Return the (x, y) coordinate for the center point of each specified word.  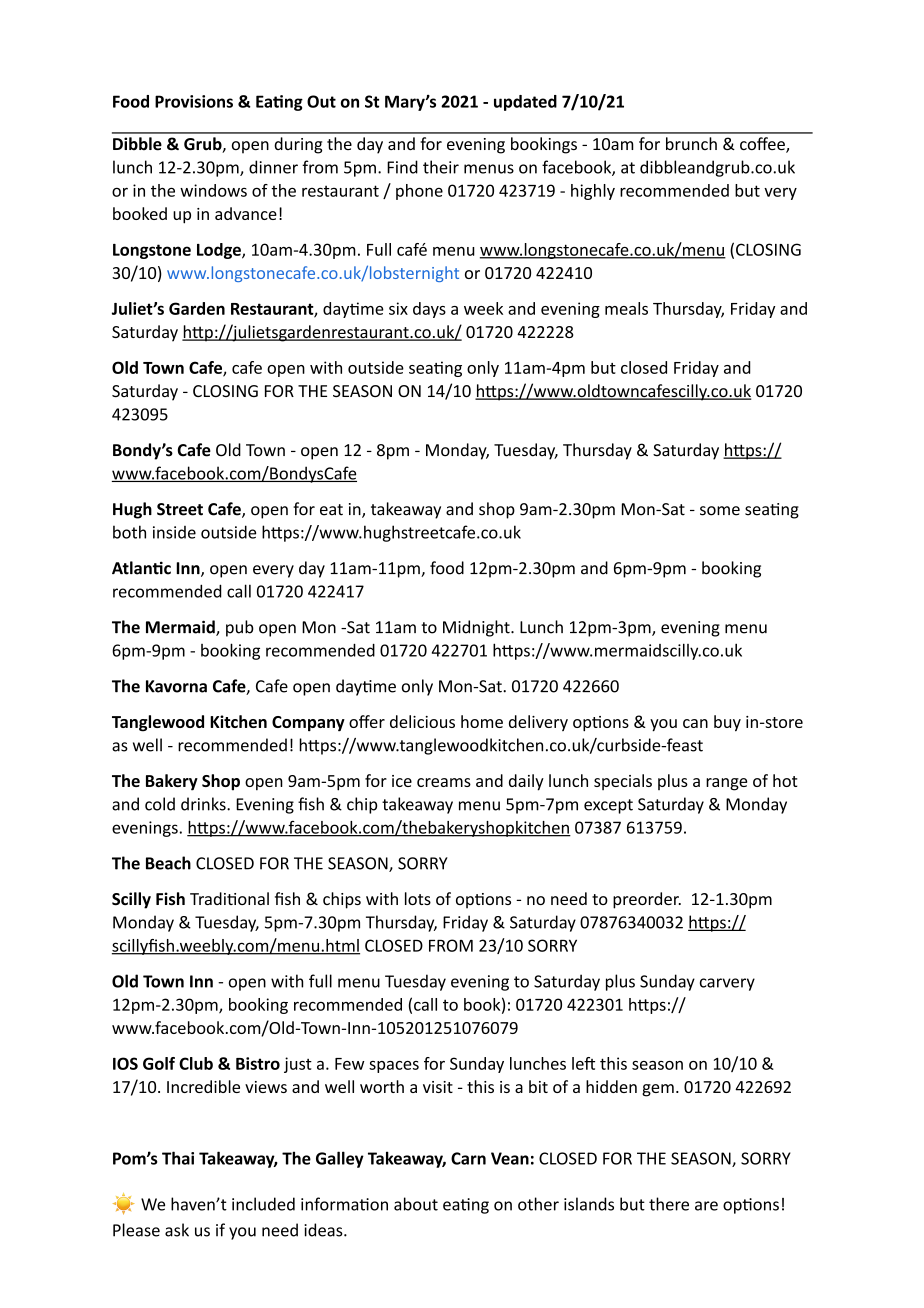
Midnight (477, 628)
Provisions (194, 101)
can (695, 723)
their (441, 167)
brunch (691, 143)
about (416, 1204)
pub (240, 628)
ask (177, 1230)
